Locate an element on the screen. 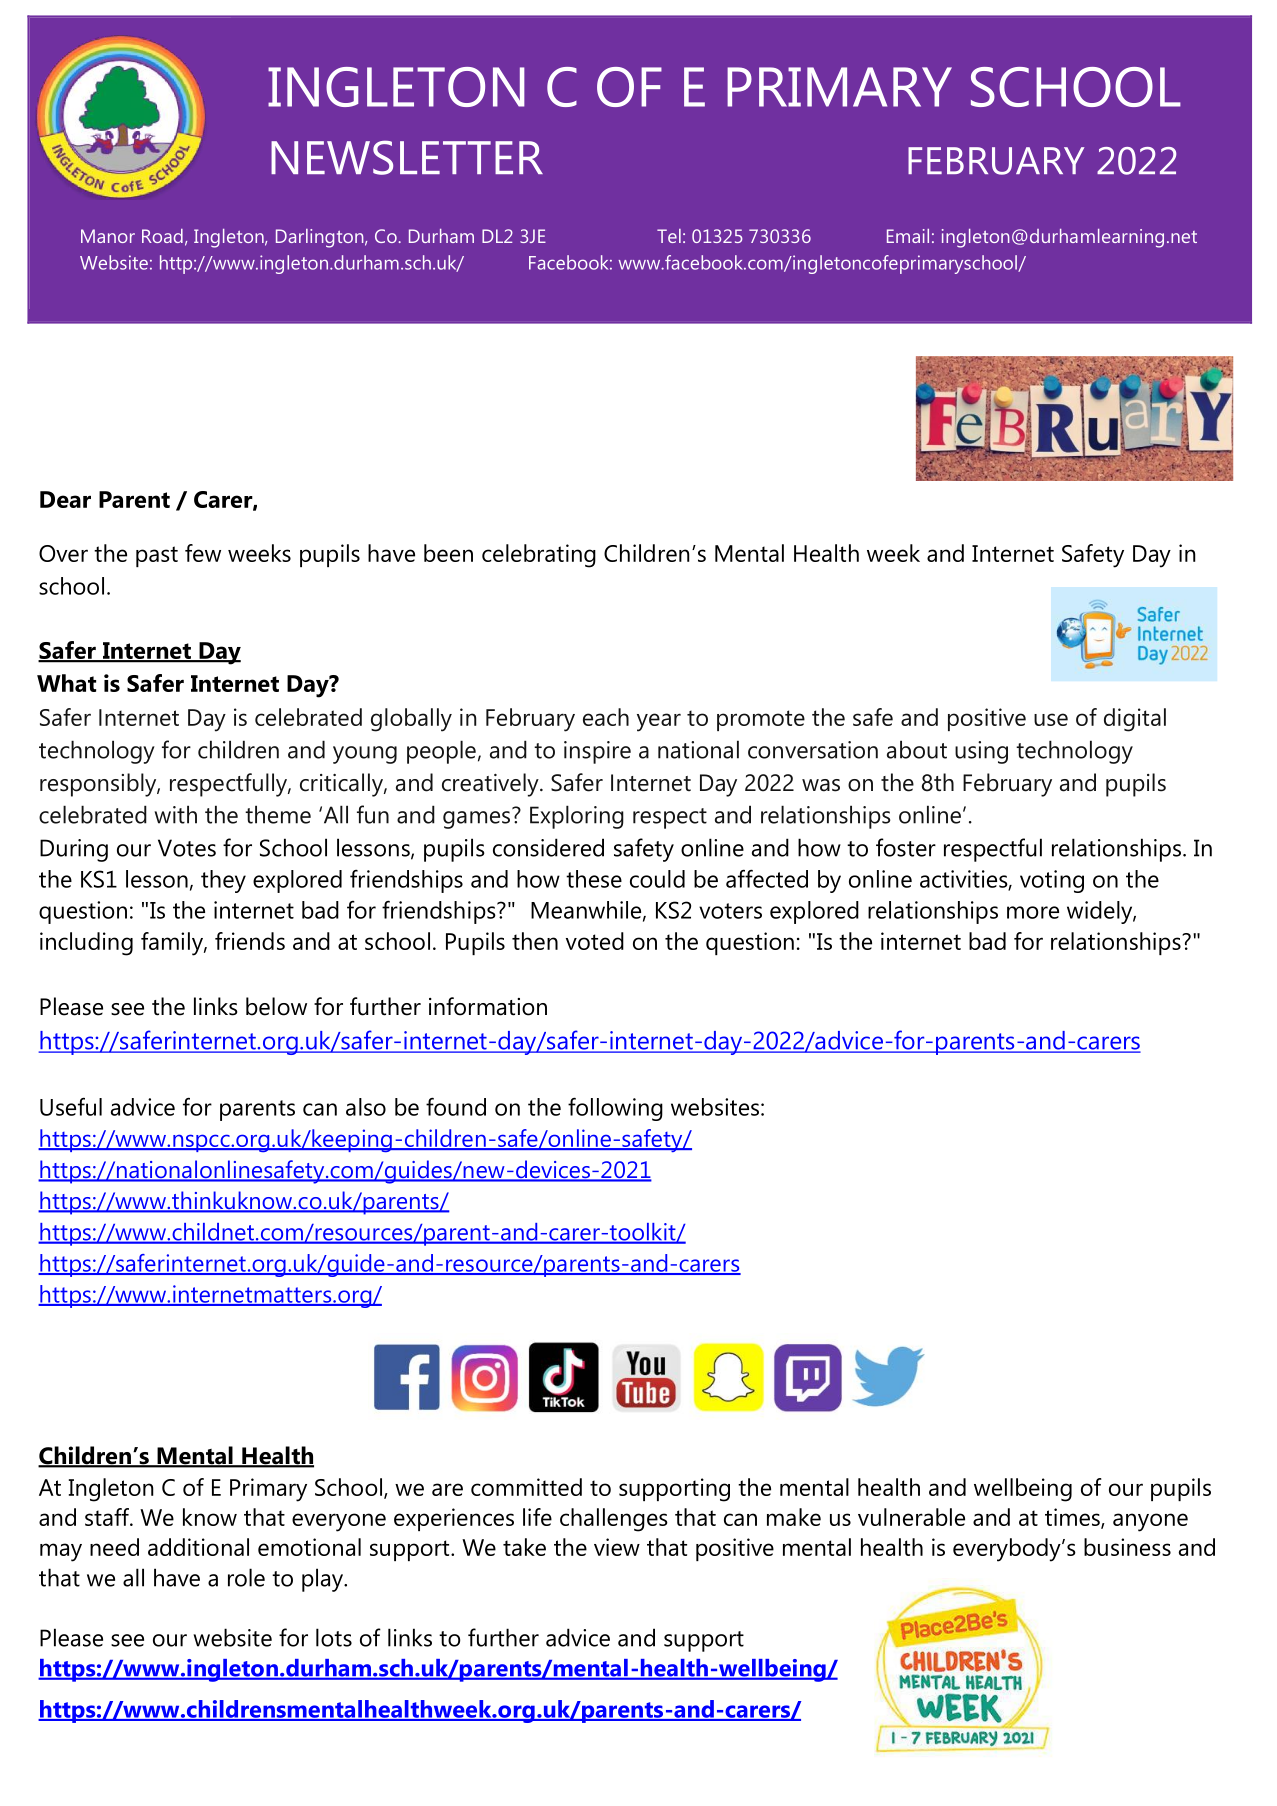  Email is located at coordinates (908, 236).
